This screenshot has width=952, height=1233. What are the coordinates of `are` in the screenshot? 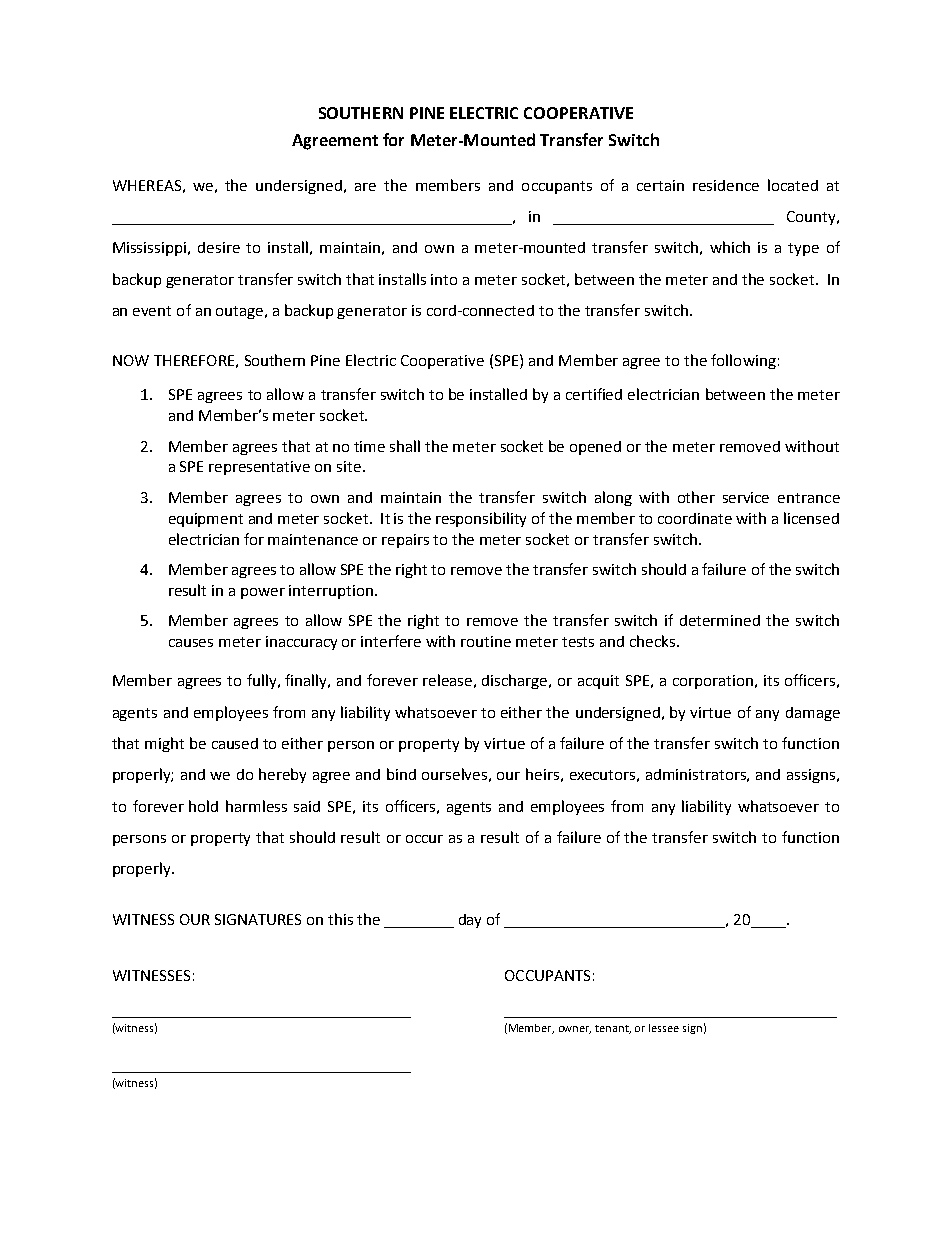 It's located at (365, 187).
